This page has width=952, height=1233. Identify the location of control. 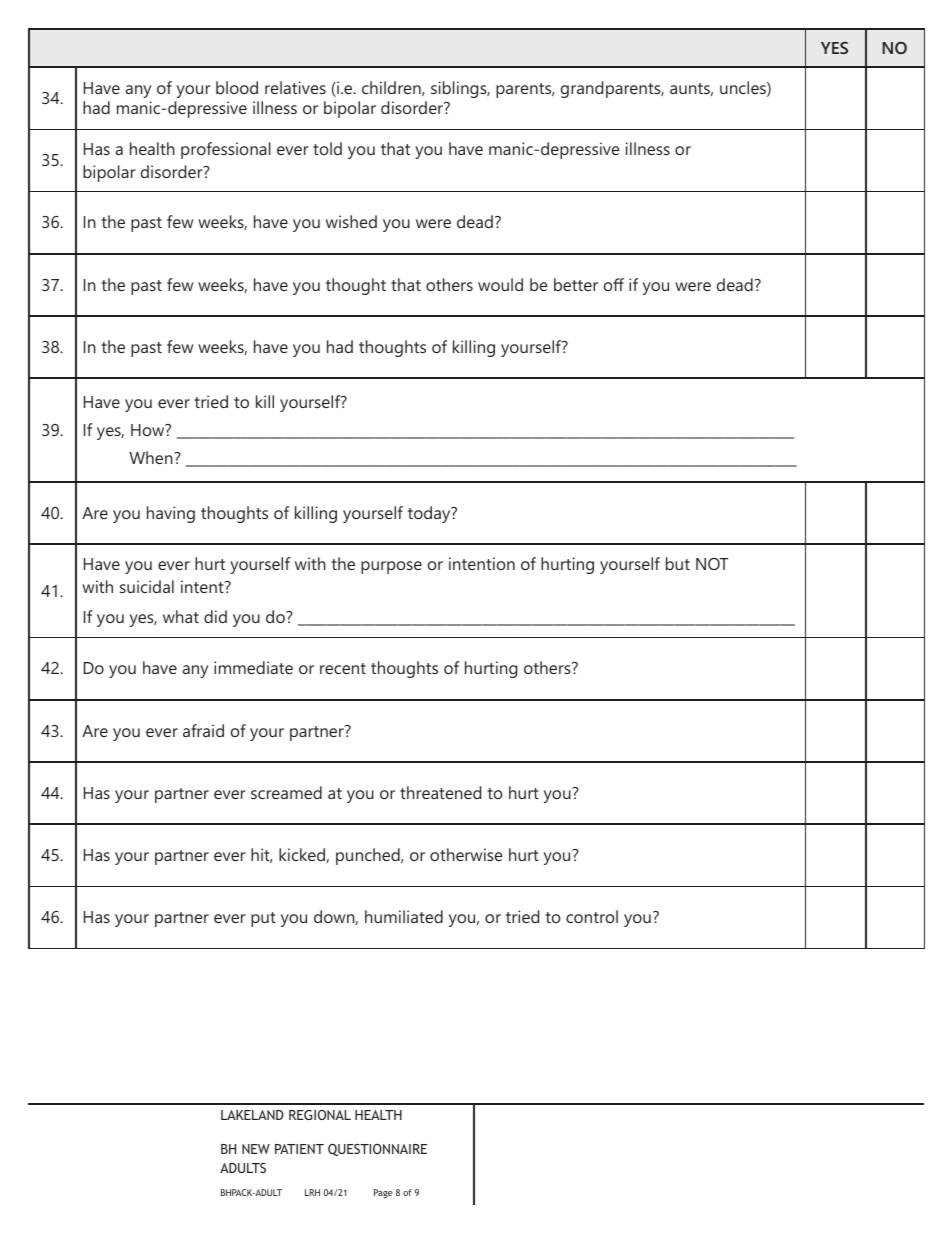
(592, 916).
